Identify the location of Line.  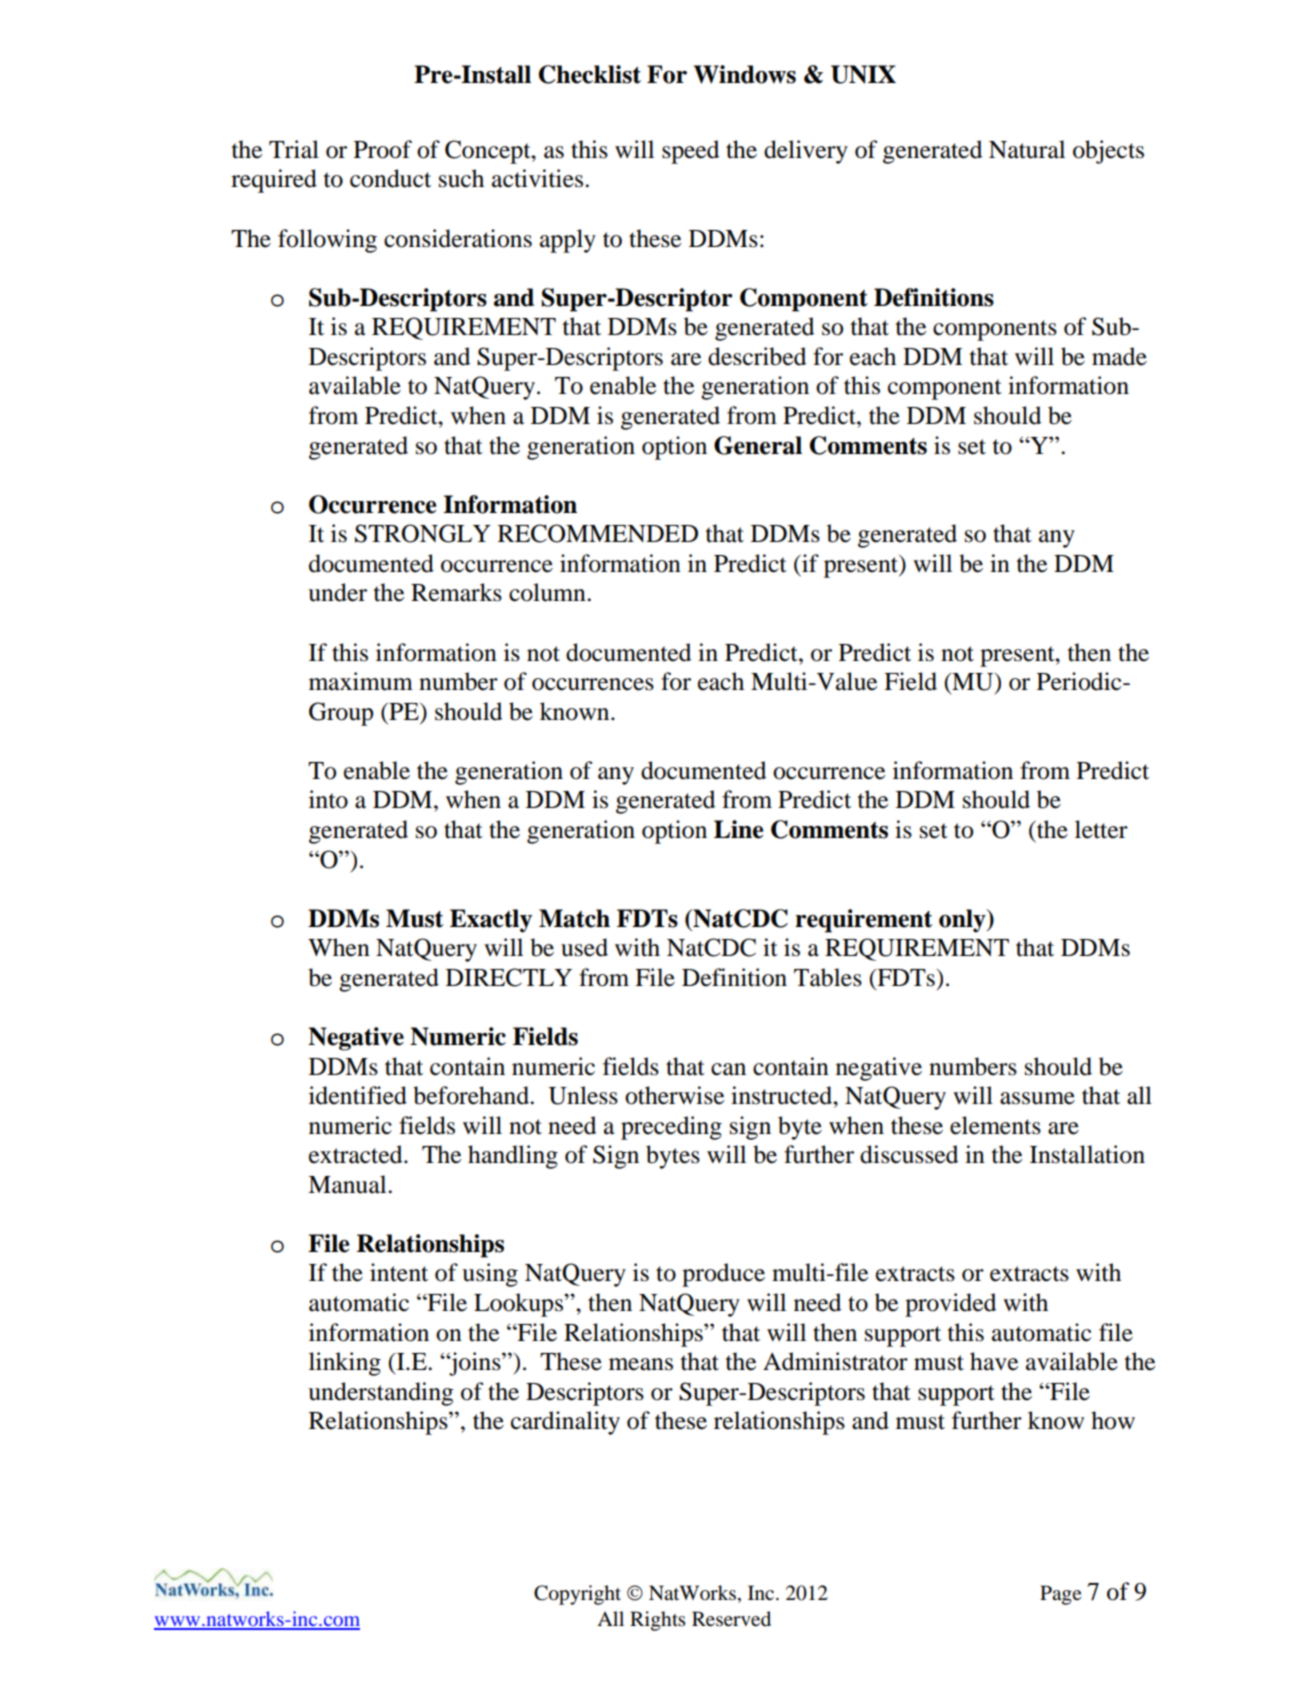
(738, 829).
